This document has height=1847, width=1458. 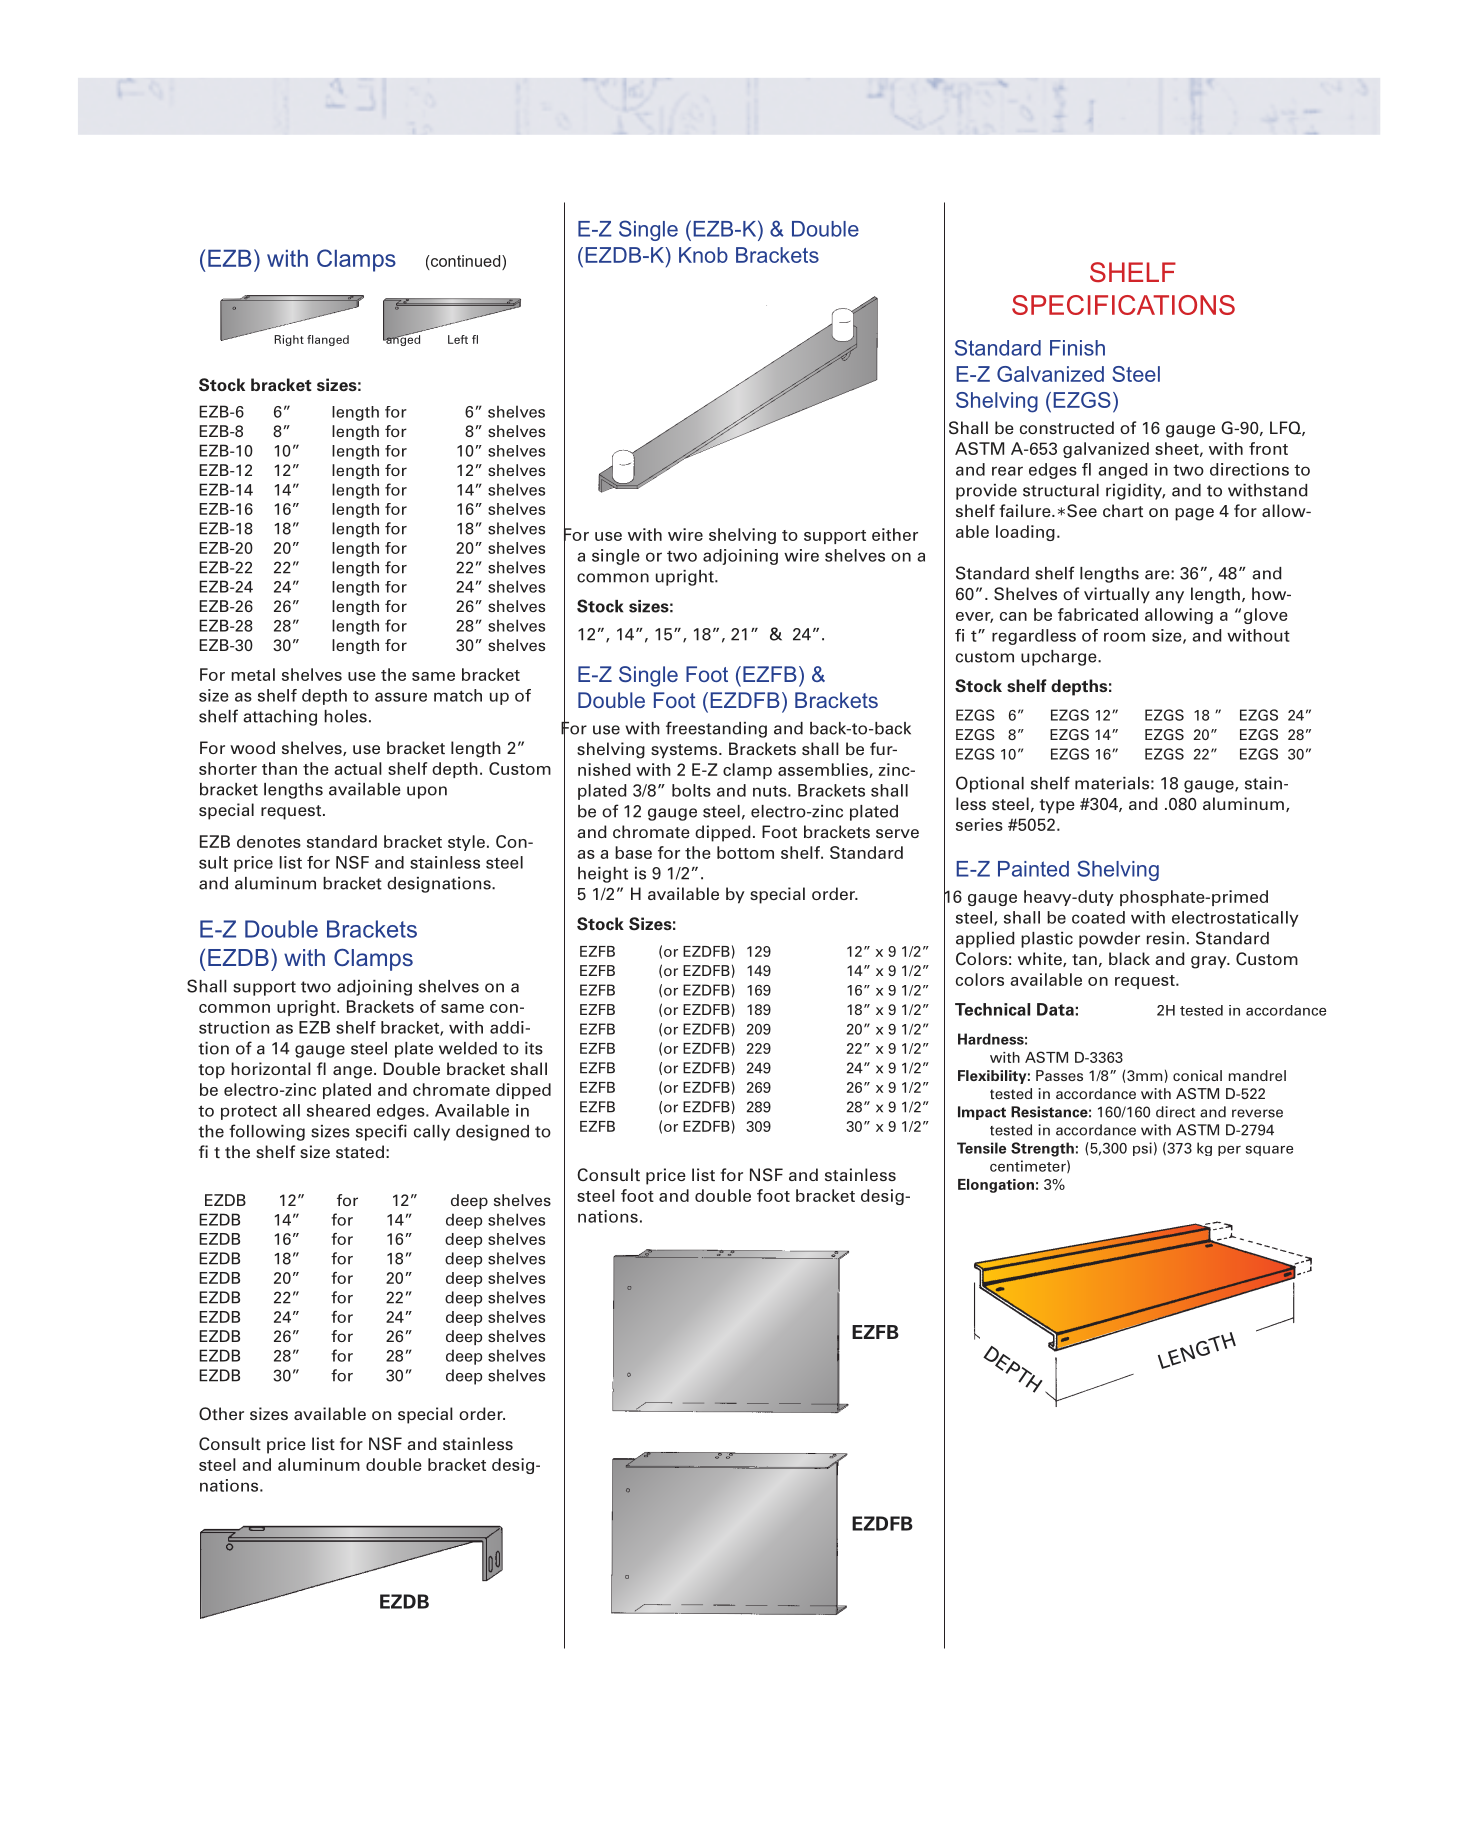 What do you see at coordinates (981, 1148) in the document?
I see `Tensile` at bounding box center [981, 1148].
